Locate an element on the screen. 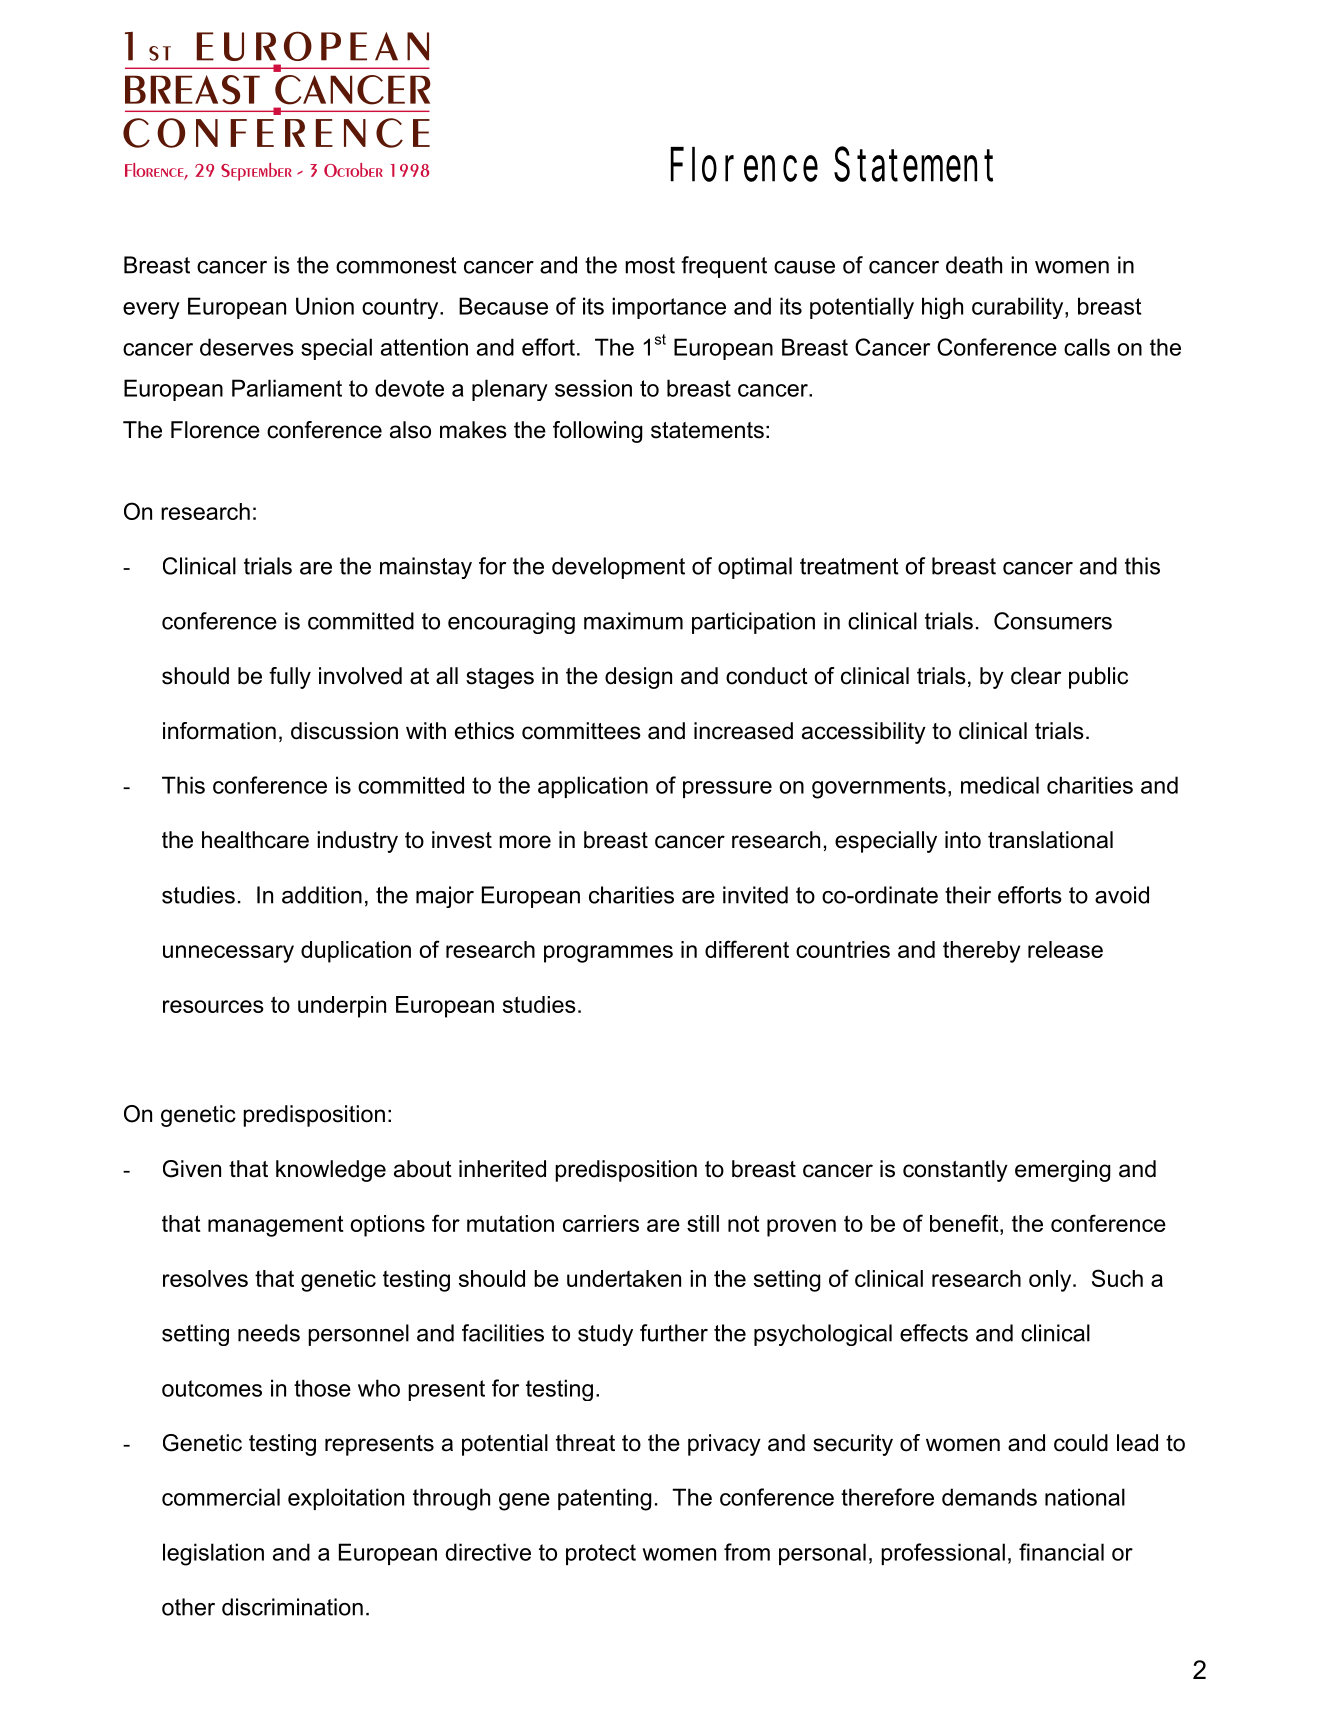 The image size is (1325, 1715). information is located at coordinates (219, 731).
